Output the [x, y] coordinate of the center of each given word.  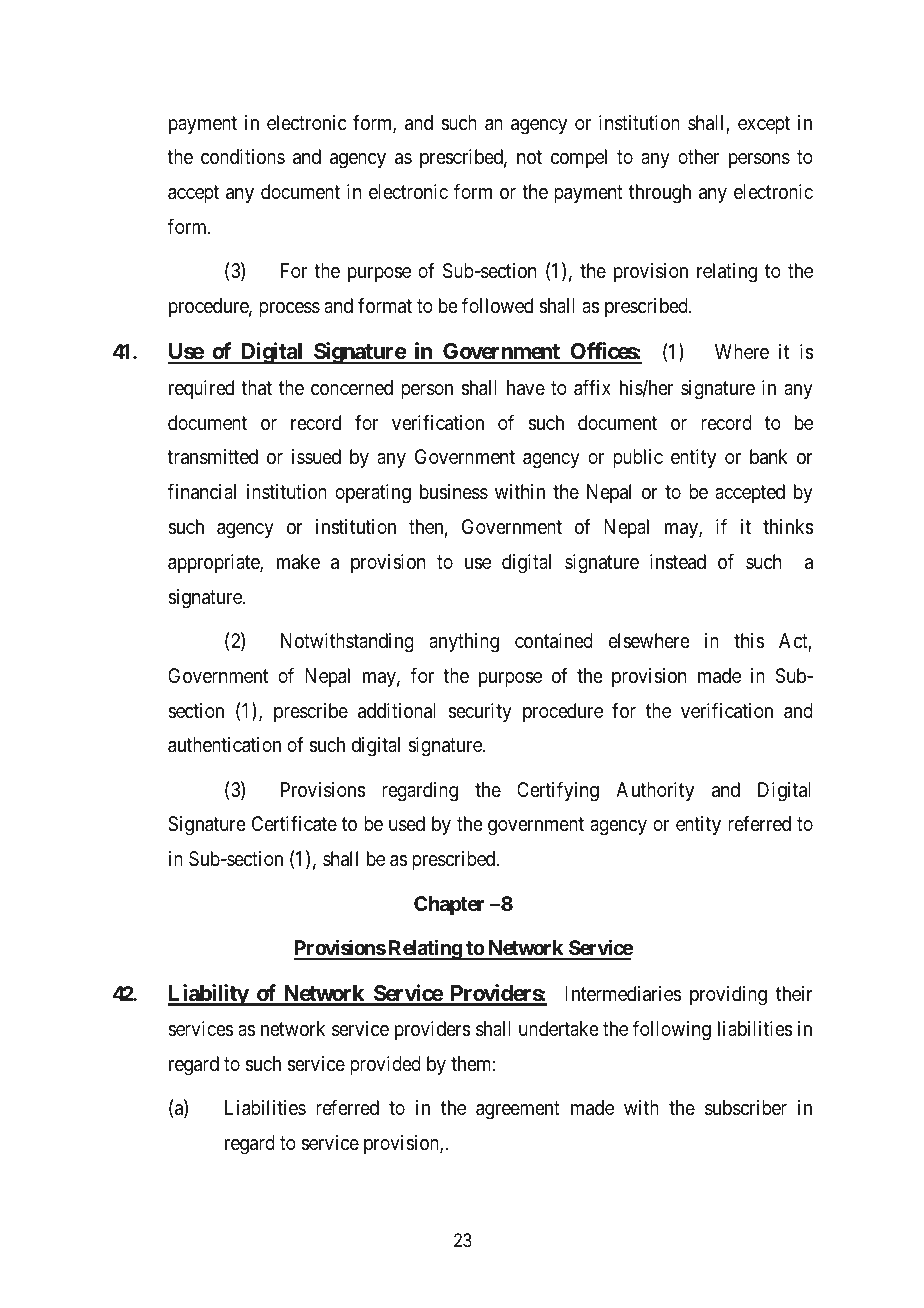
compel [579, 158]
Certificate [294, 824]
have [526, 388]
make [298, 562]
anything [464, 643]
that [256, 388]
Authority [655, 791]
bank [769, 457]
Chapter [449, 905]
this [749, 640]
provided [385, 1065]
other [698, 156]
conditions [243, 156]
